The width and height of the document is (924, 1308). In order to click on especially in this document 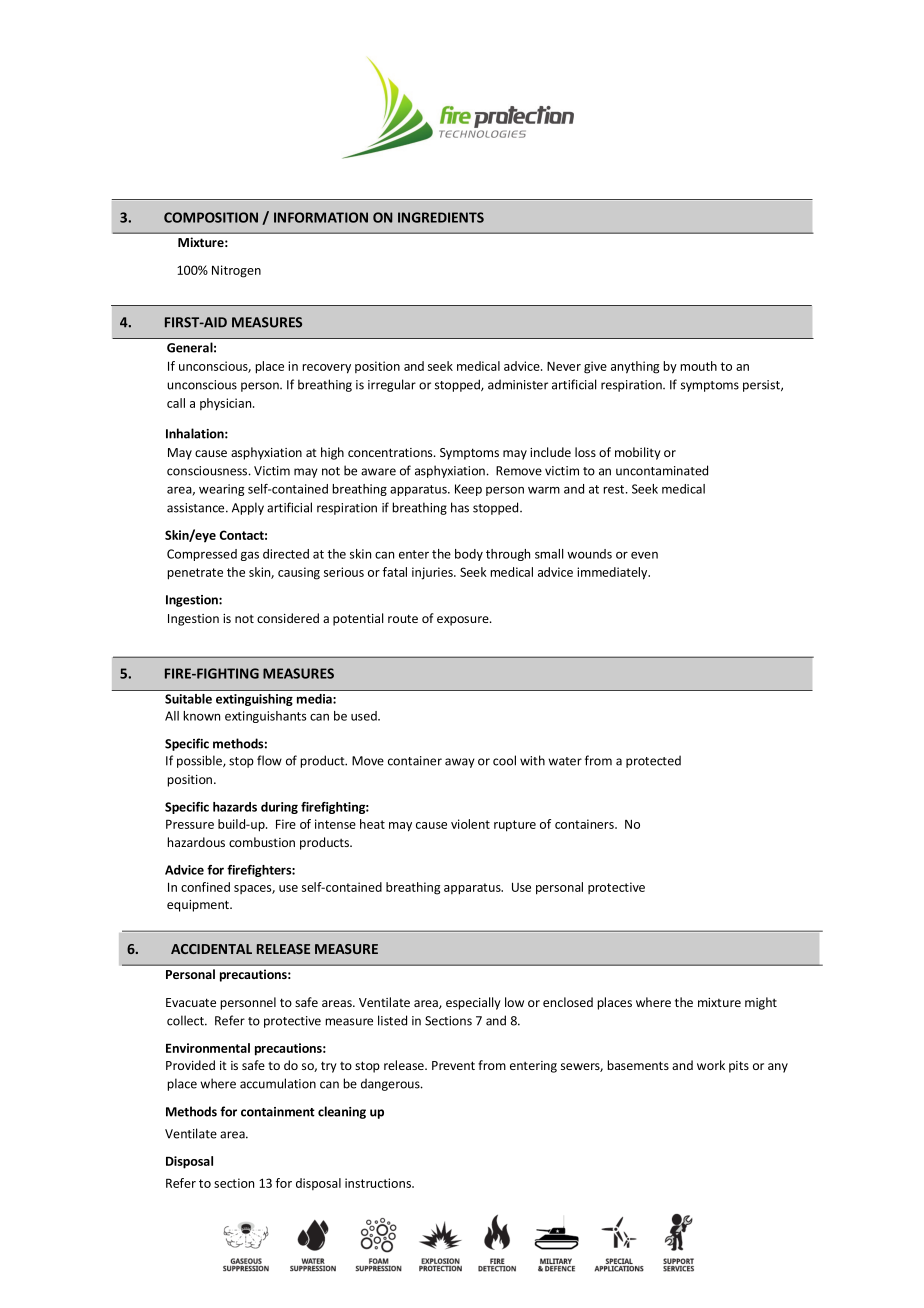, I will do `click(473, 1003)`.
